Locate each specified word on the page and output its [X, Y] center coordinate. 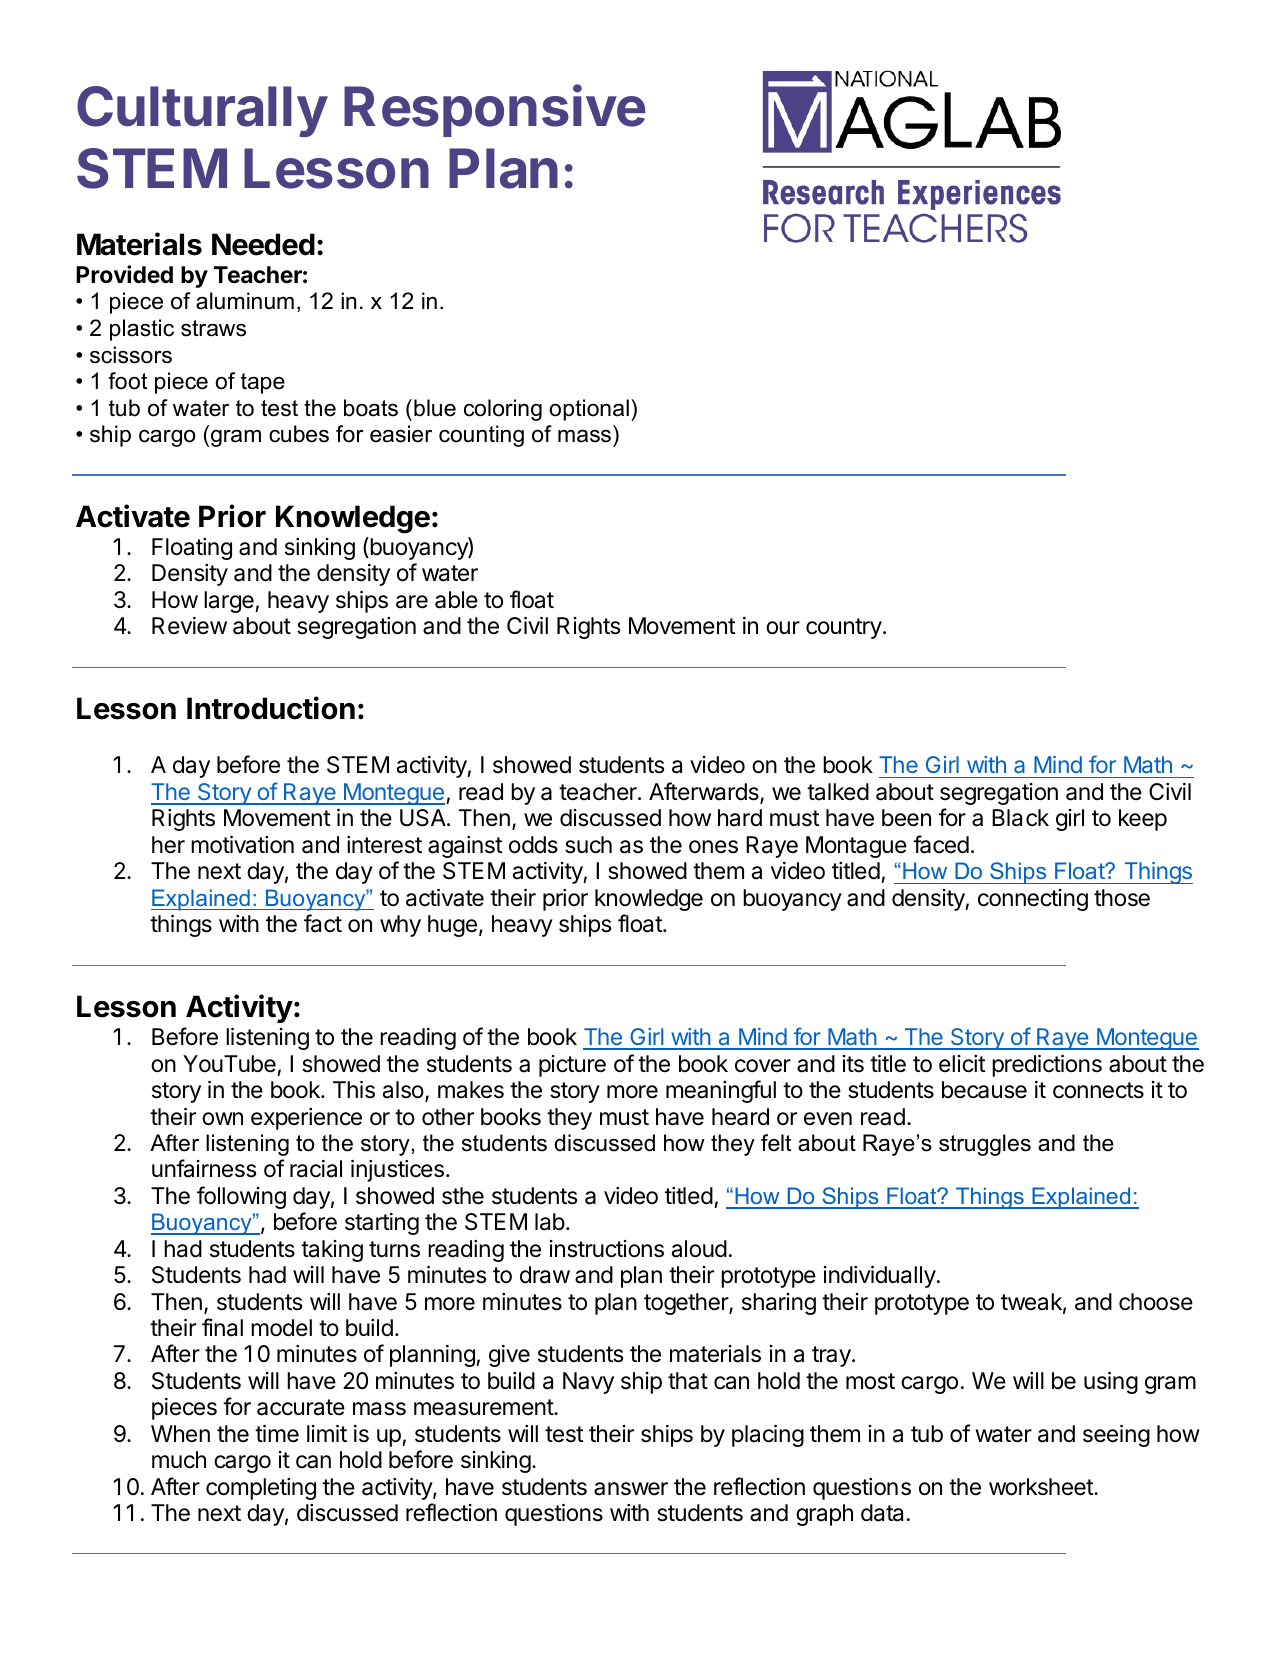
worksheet [1042, 1487]
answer [631, 1489]
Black [1020, 818]
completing [261, 1489]
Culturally [202, 111]
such [588, 845]
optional [589, 410]
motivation [242, 845]
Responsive [495, 111]
